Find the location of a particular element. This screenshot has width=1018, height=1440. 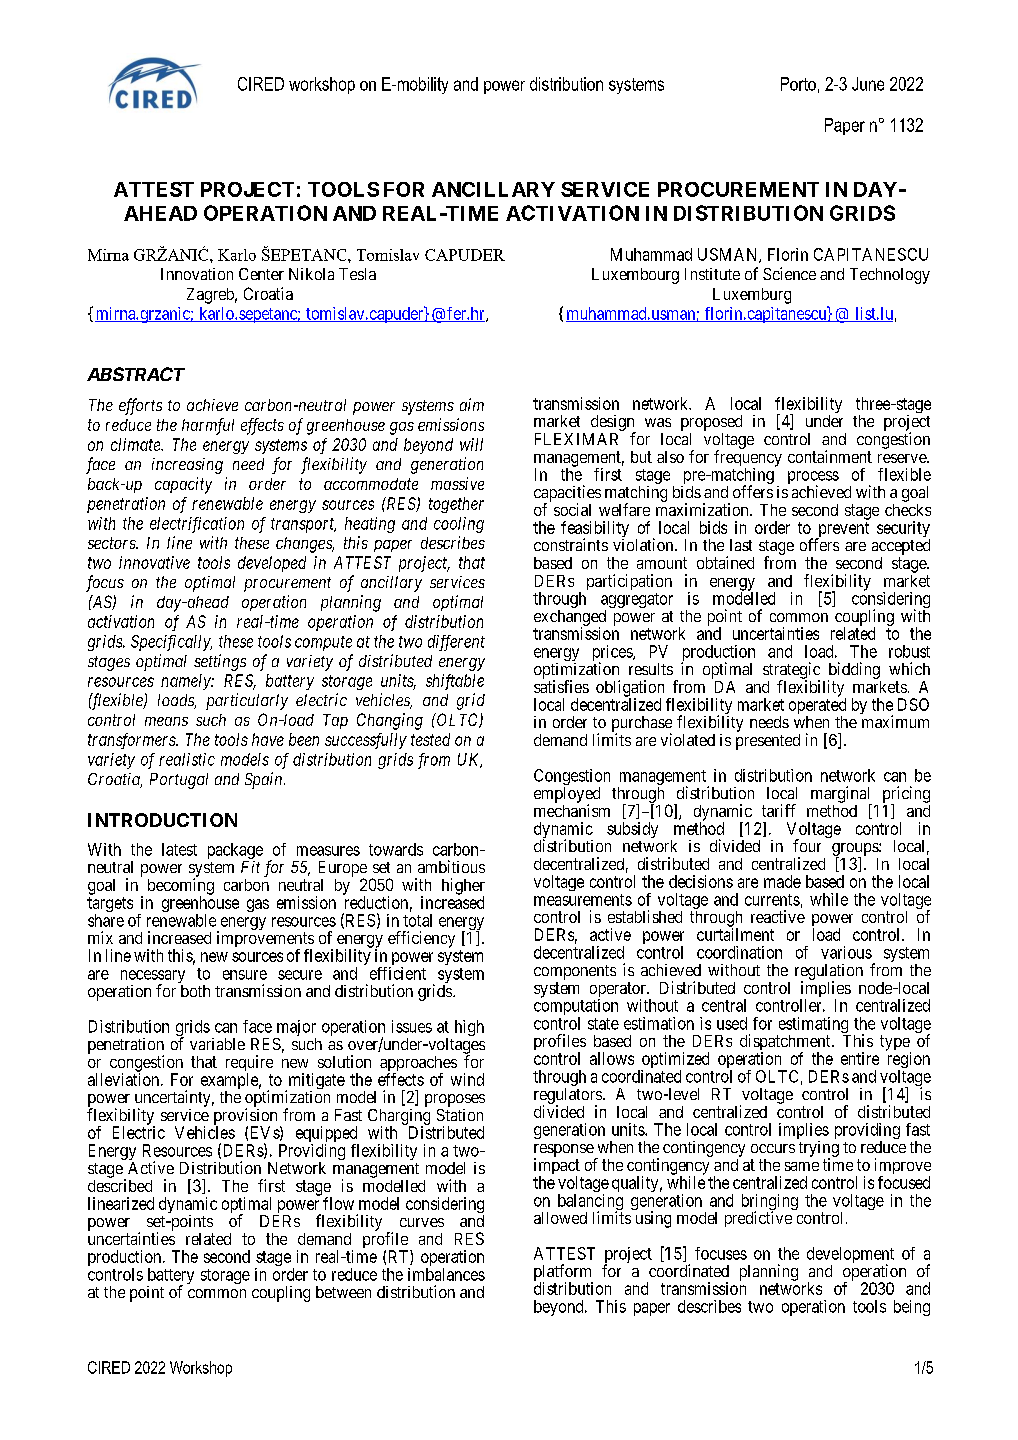

Porto is located at coordinates (798, 84).
